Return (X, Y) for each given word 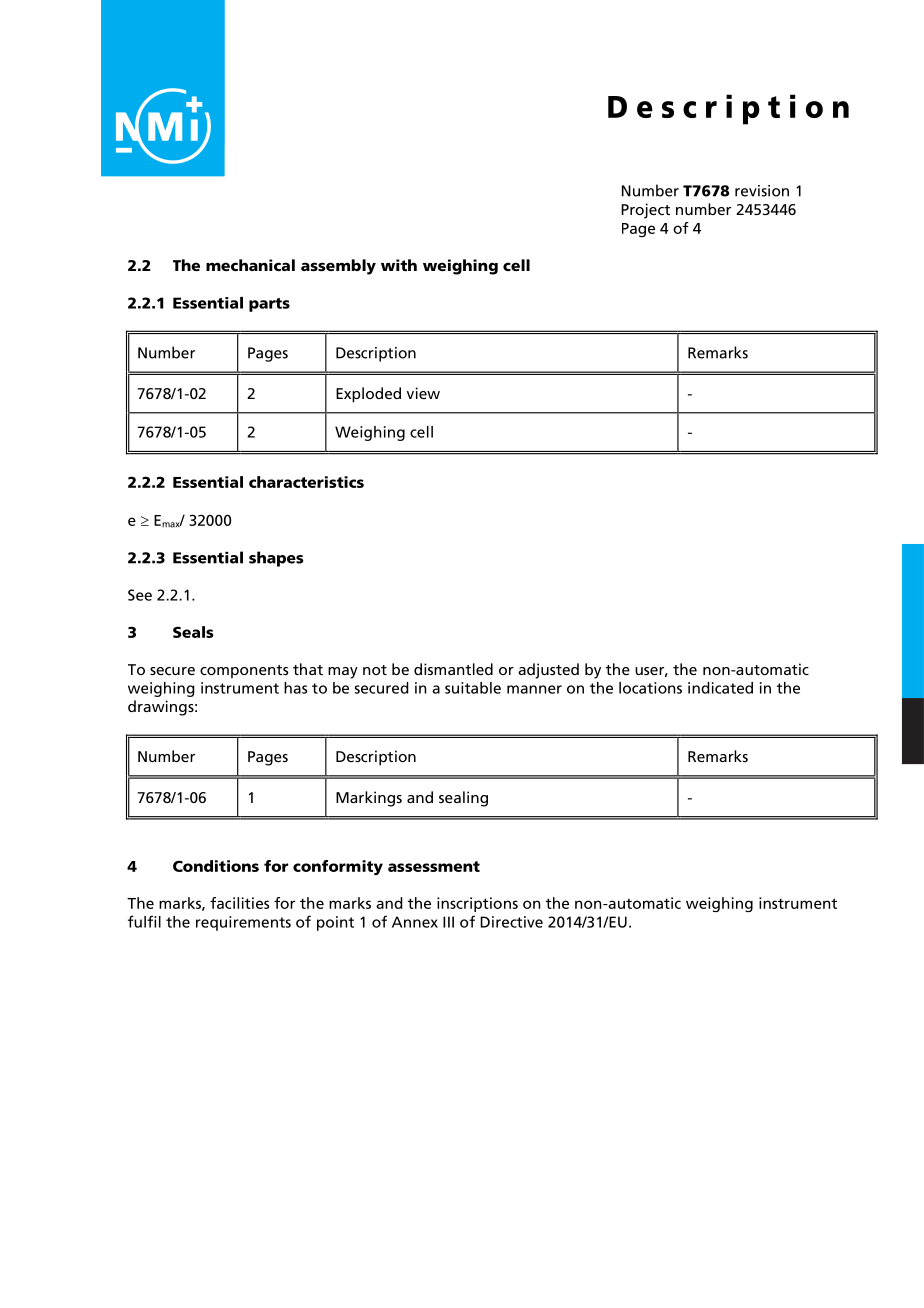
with (399, 265)
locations (650, 688)
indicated (720, 688)
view (423, 393)
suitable (473, 688)
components (244, 672)
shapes (276, 559)
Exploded (368, 395)
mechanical (250, 265)
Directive (511, 922)
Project (645, 211)
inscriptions (477, 904)
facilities (240, 903)
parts (269, 305)
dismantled (453, 669)
